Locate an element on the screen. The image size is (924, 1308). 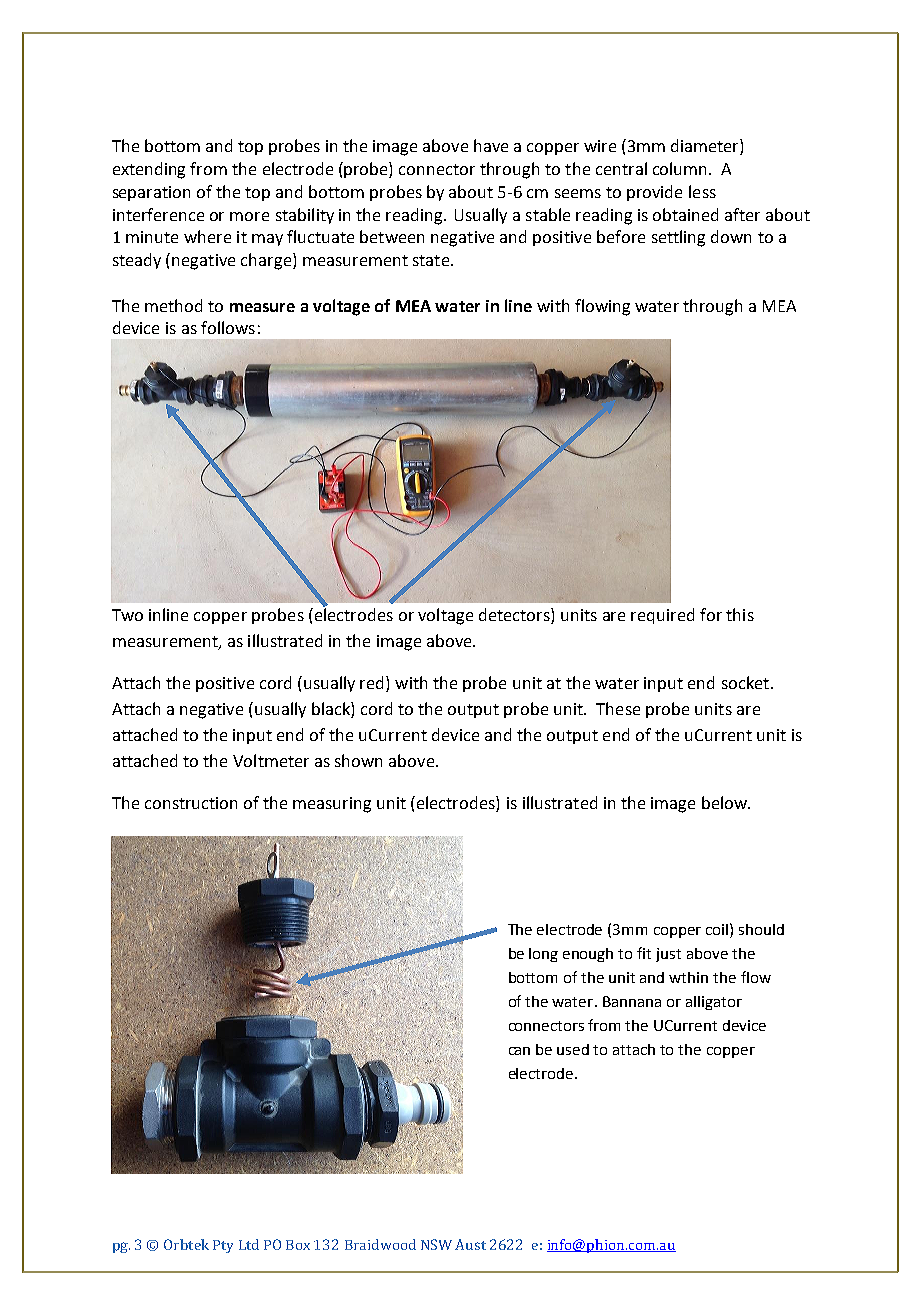
required is located at coordinates (662, 616).
